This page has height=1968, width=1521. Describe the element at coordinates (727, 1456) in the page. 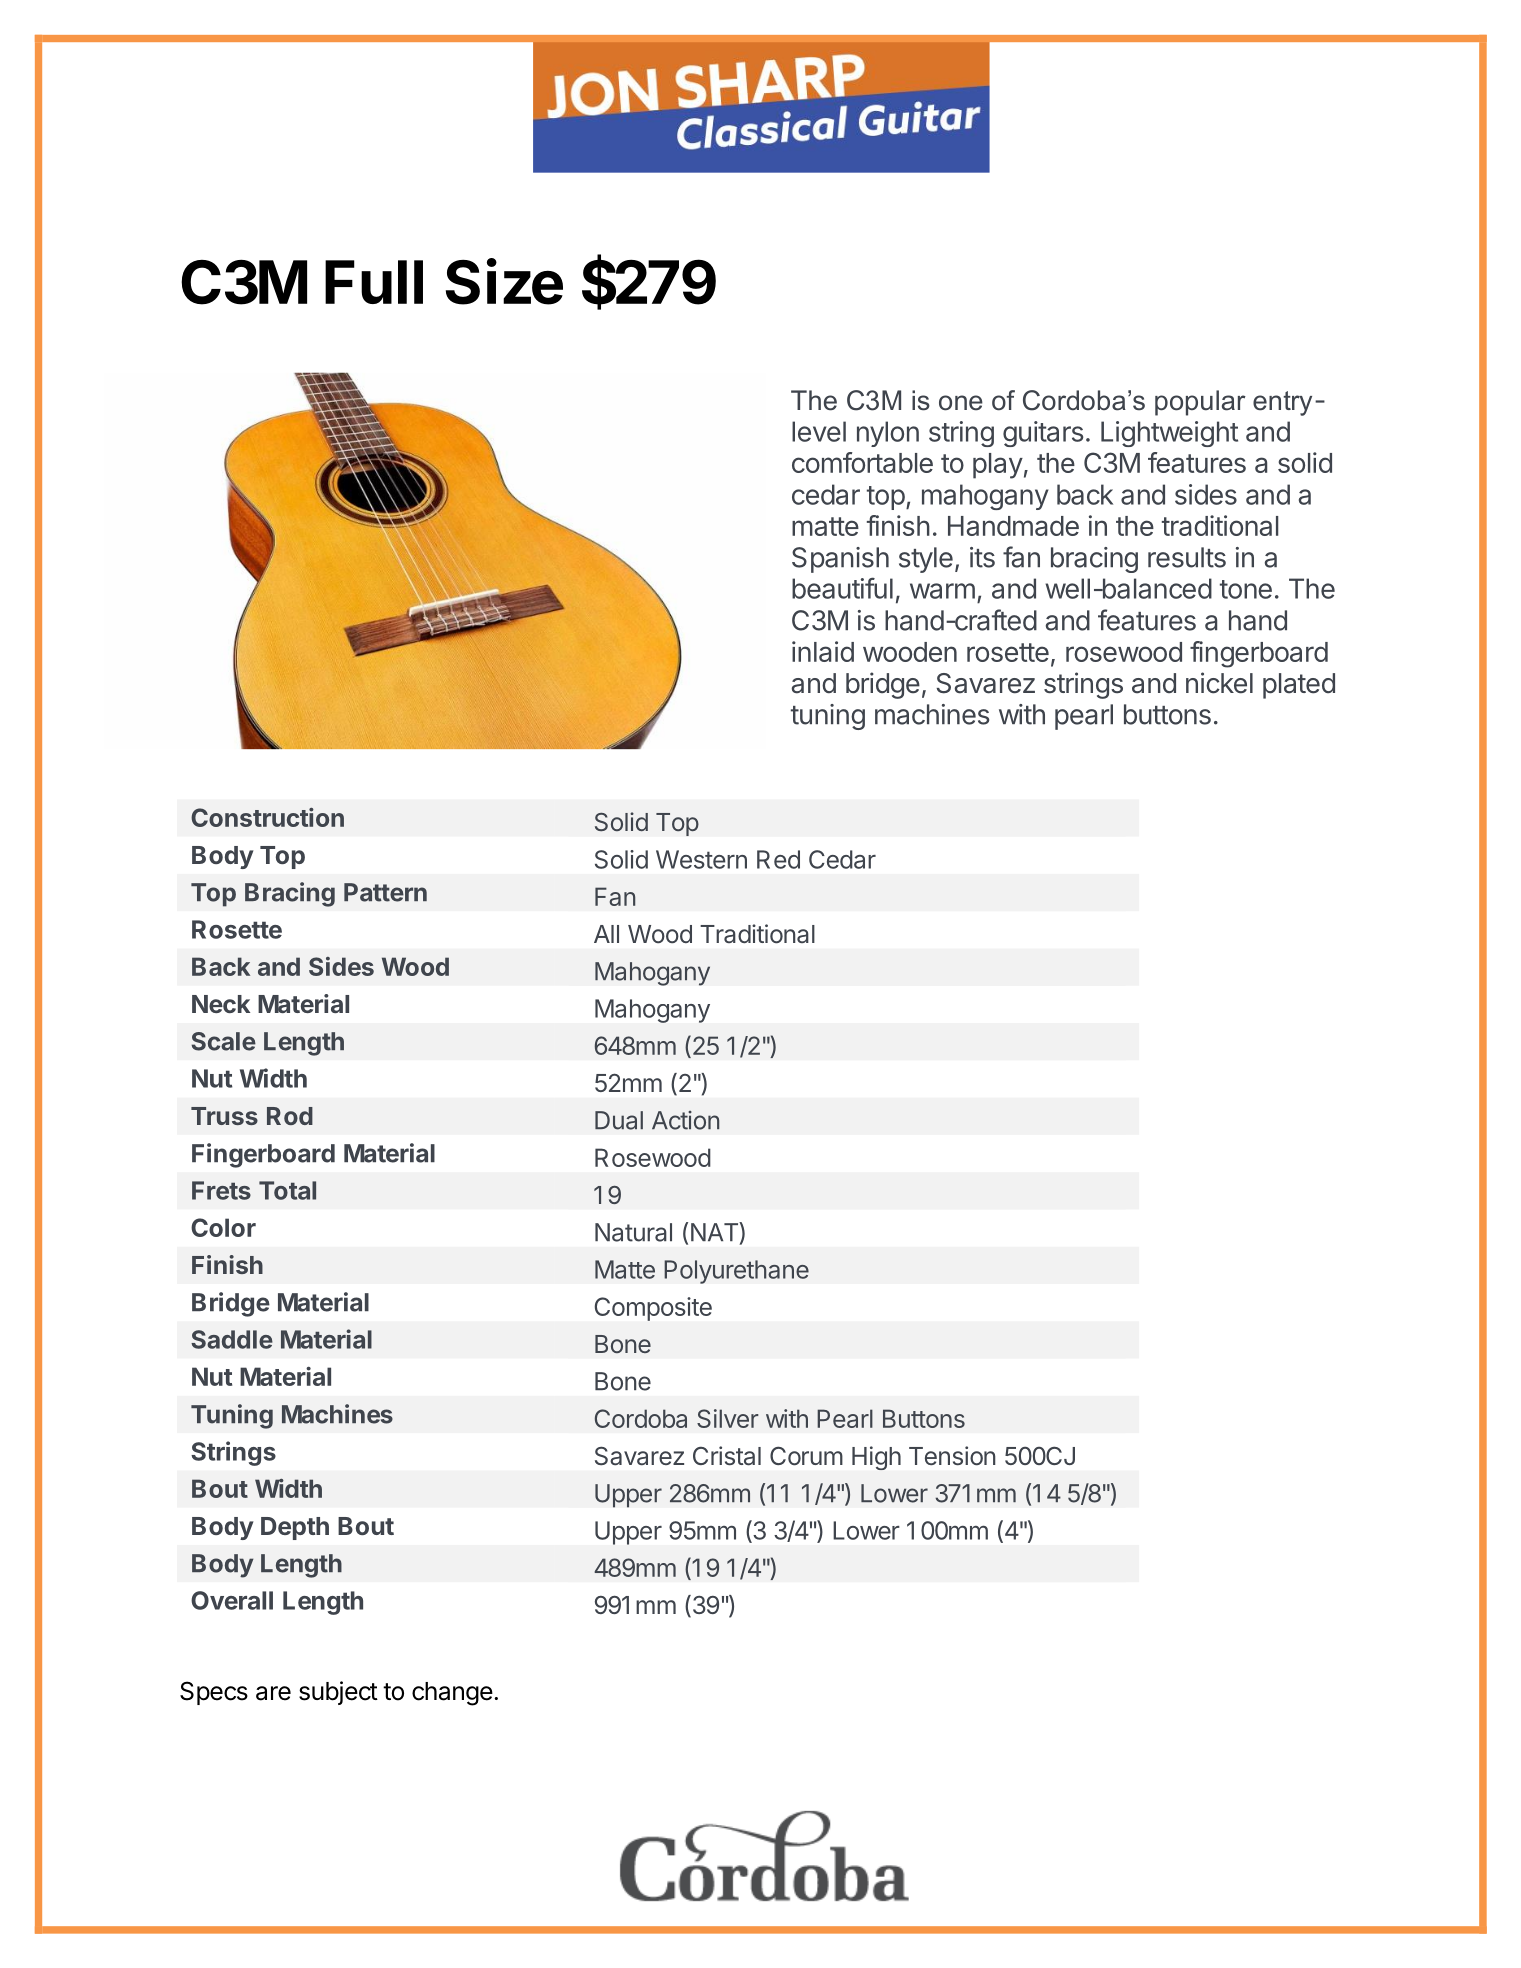

I see `Cristal` at that location.
